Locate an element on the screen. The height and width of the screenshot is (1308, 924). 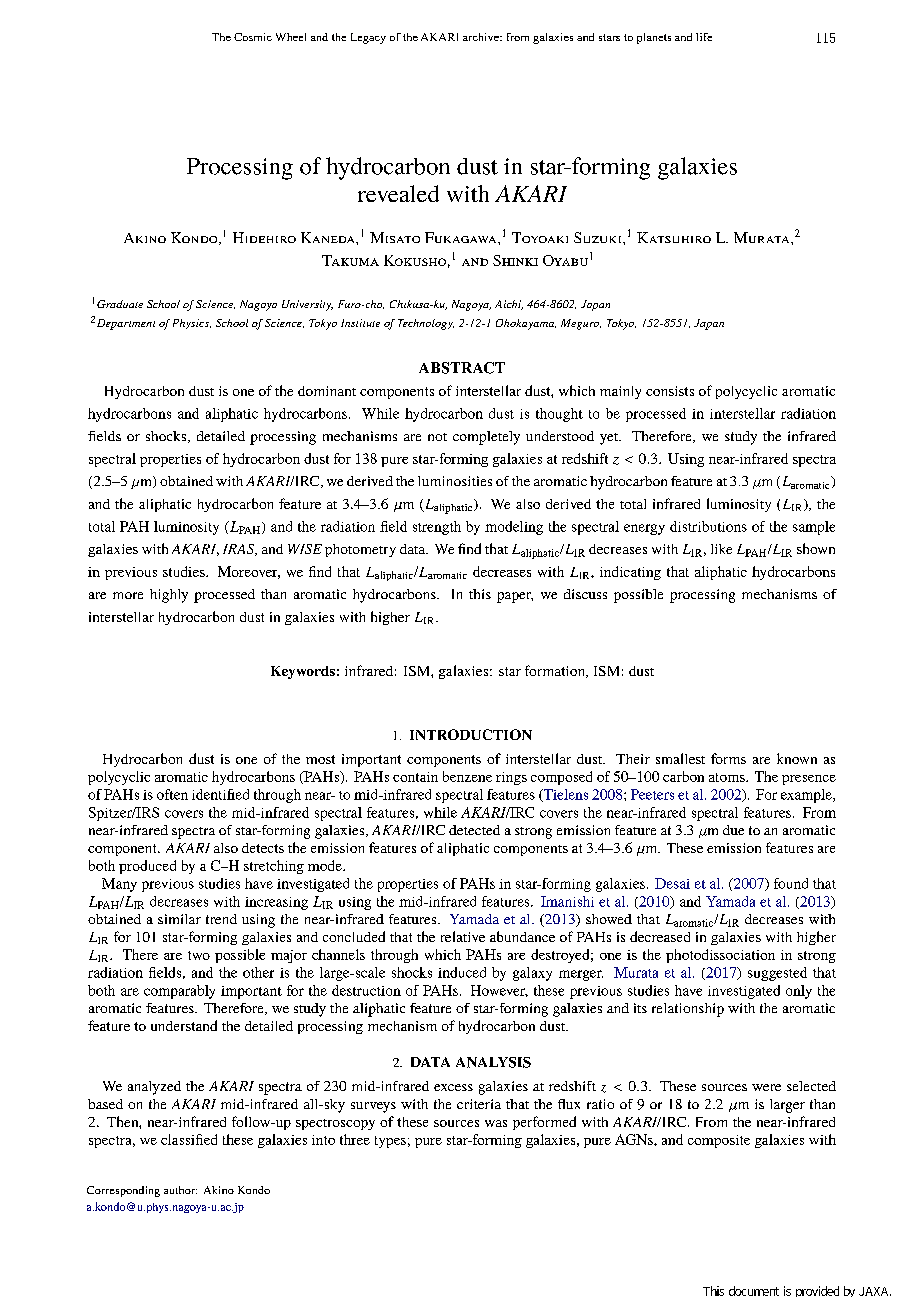
completely is located at coordinates (486, 438).
